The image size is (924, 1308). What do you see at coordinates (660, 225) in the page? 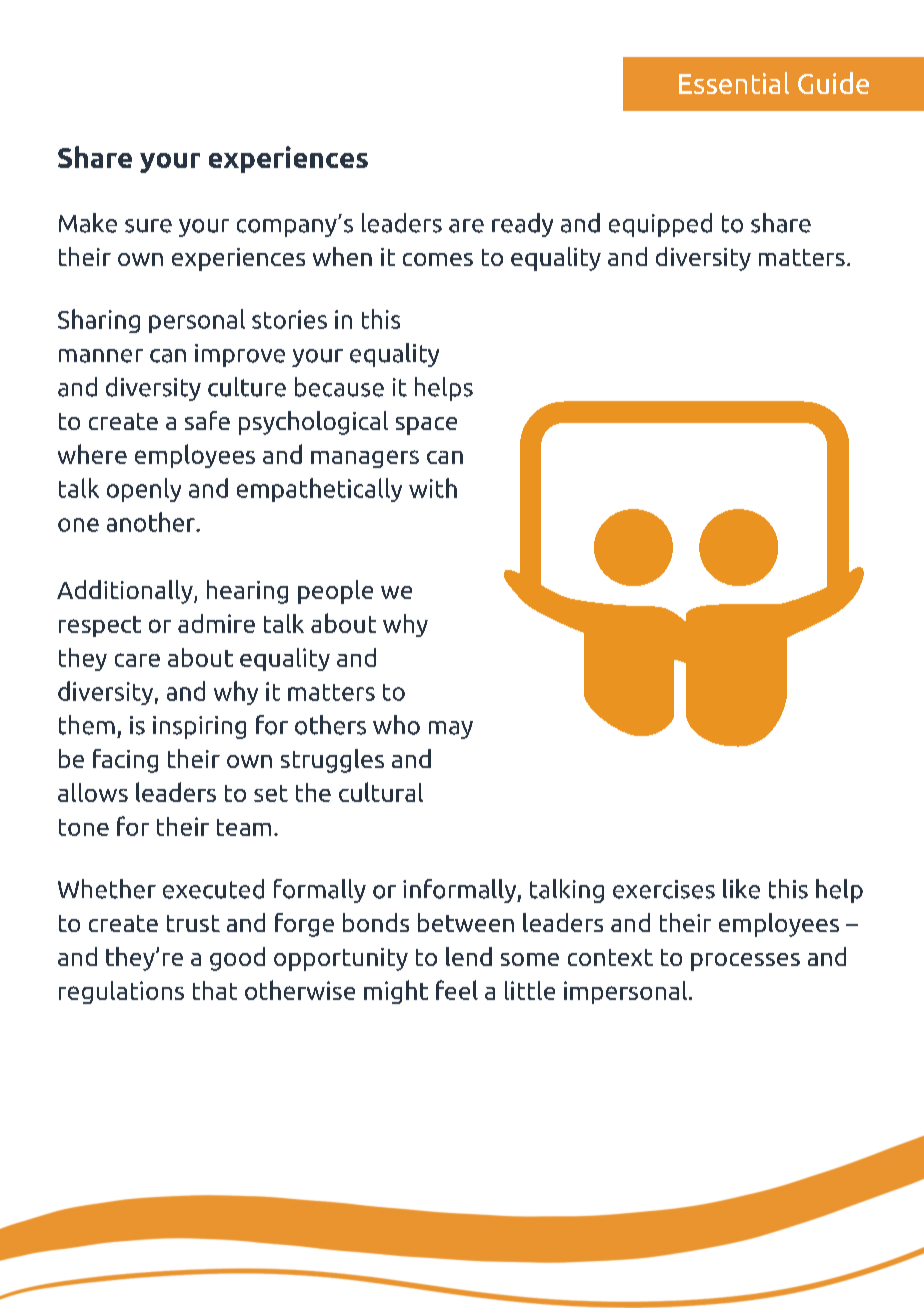
I see `equipped` at bounding box center [660, 225].
